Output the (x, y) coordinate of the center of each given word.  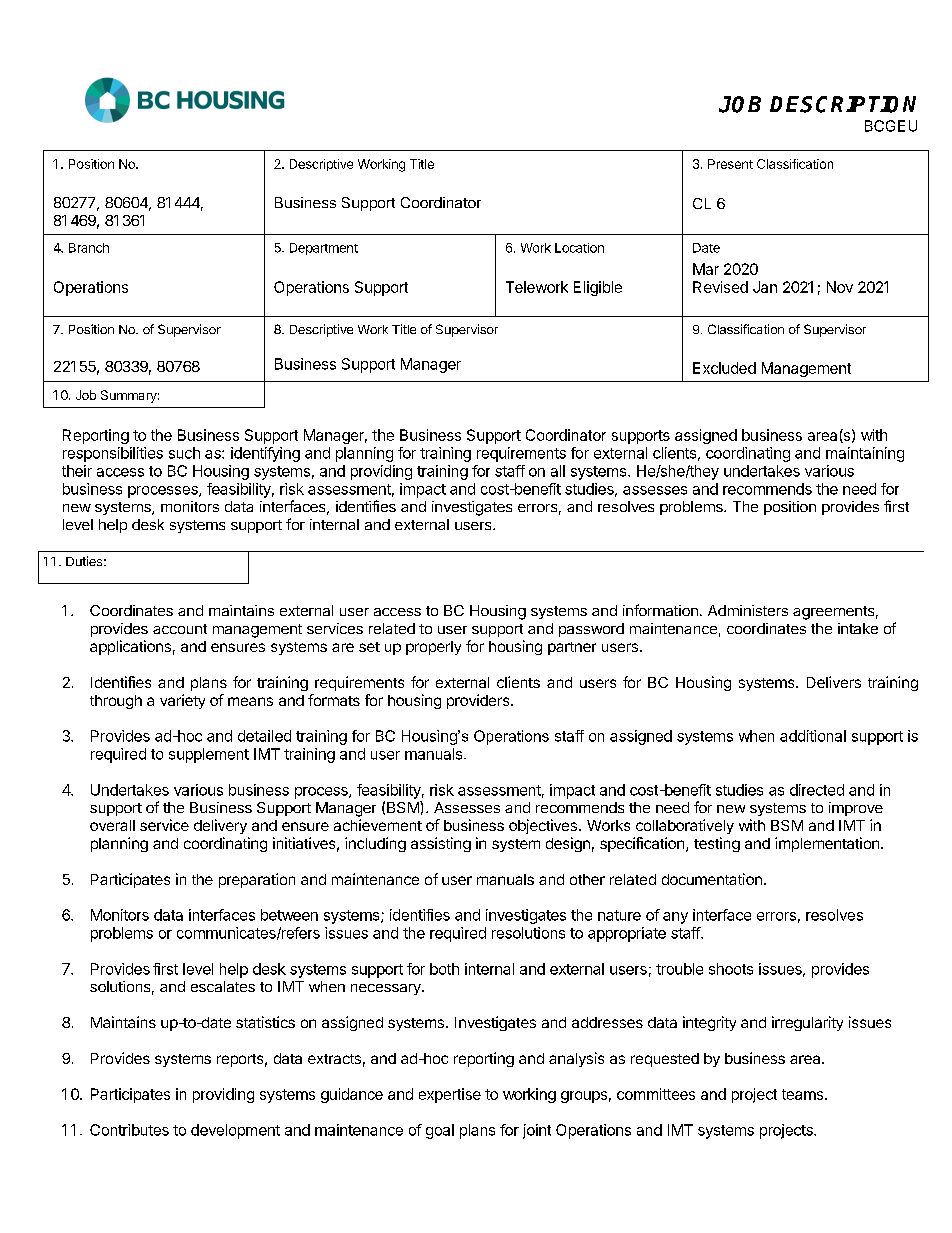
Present (730, 164)
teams (804, 1094)
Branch (89, 248)
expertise (450, 1095)
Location (579, 248)
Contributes (129, 1130)
